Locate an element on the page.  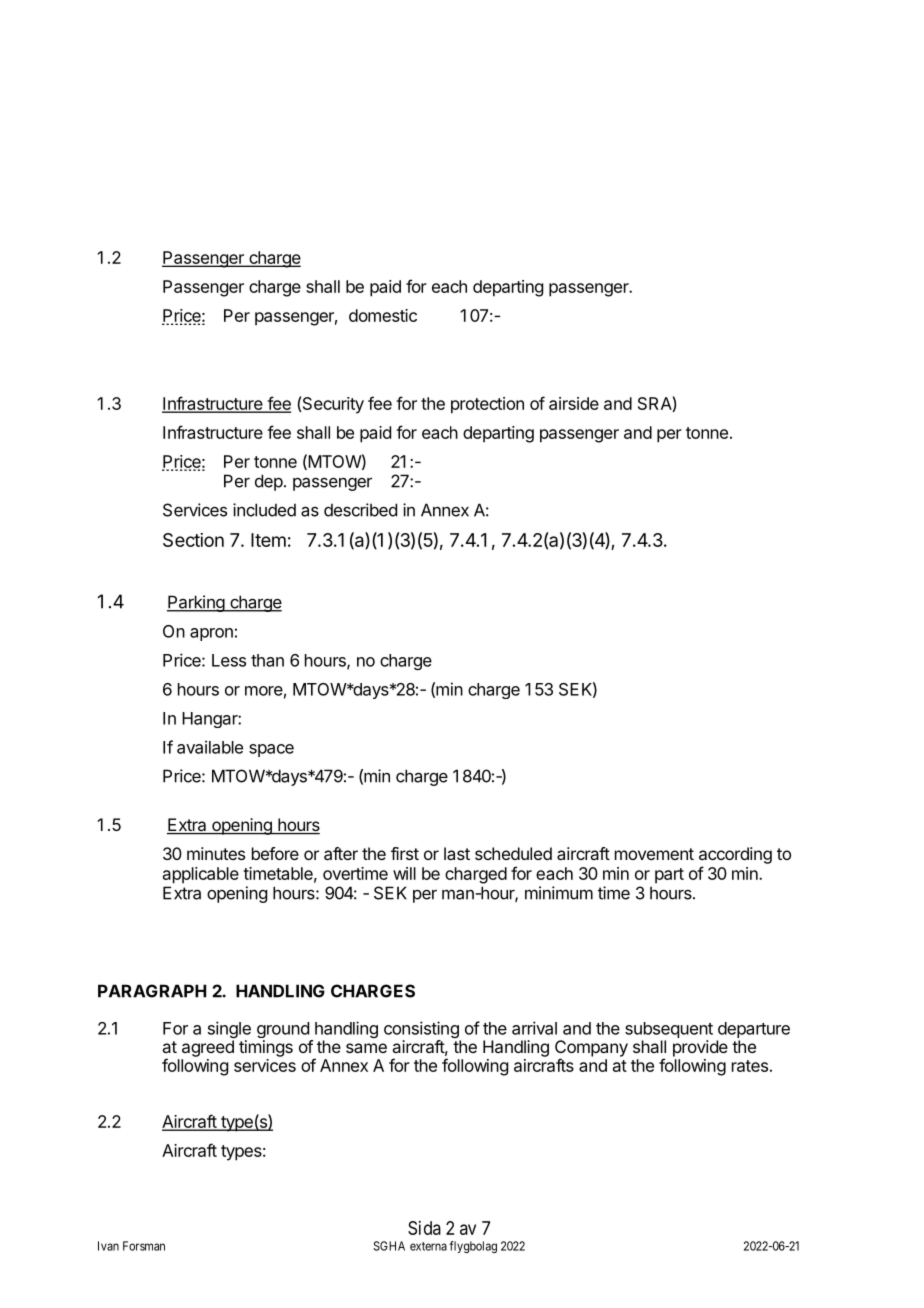
externa is located at coordinates (428, 1246).
